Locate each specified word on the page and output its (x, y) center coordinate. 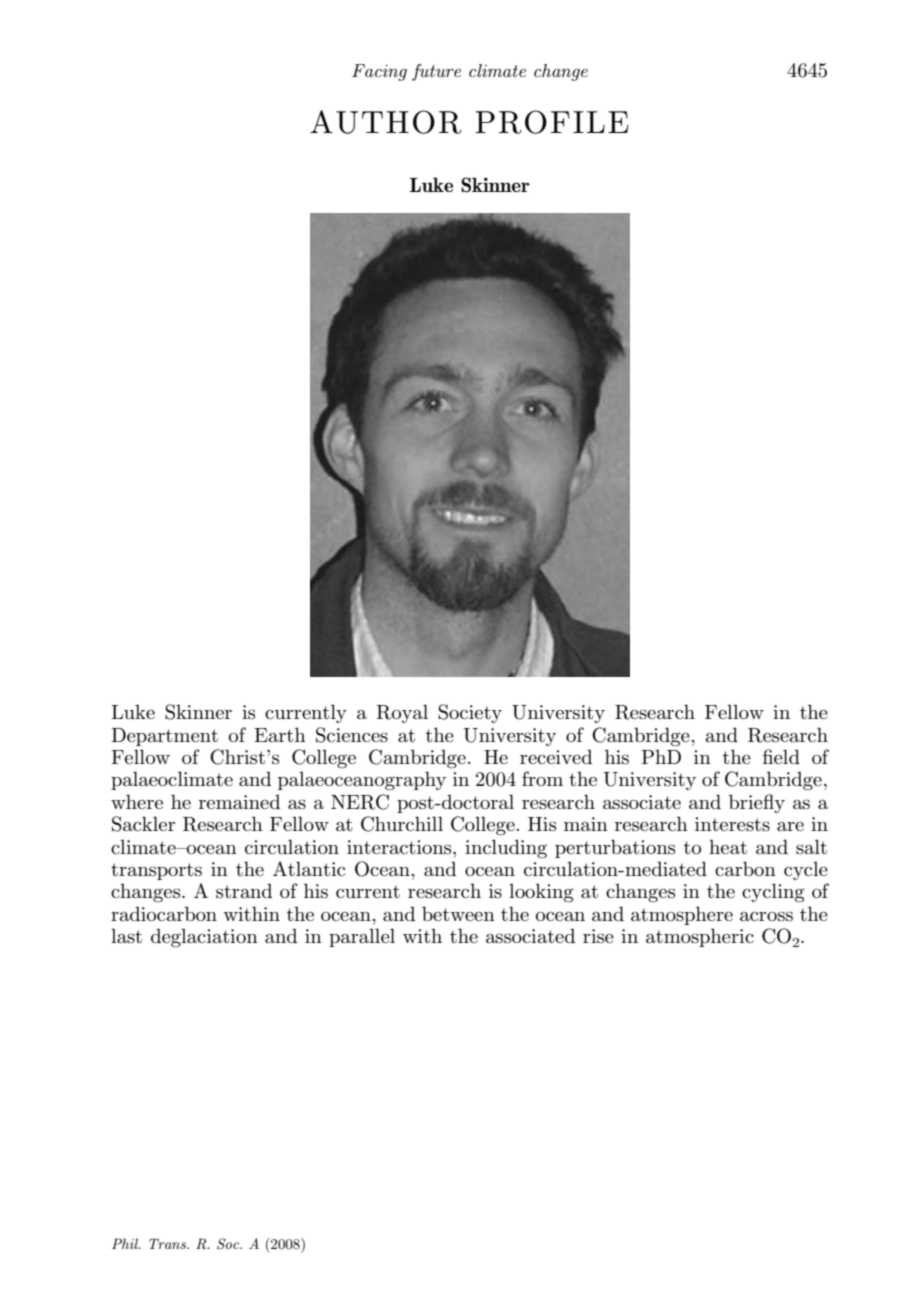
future (436, 72)
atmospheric (700, 937)
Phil (126, 1243)
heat (728, 846)
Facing (379, 72)
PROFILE (552, 122)
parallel (362, 937)
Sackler (143, 824)
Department (164, 737)
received (556, 756)
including (506, 849)
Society (470, 713)
